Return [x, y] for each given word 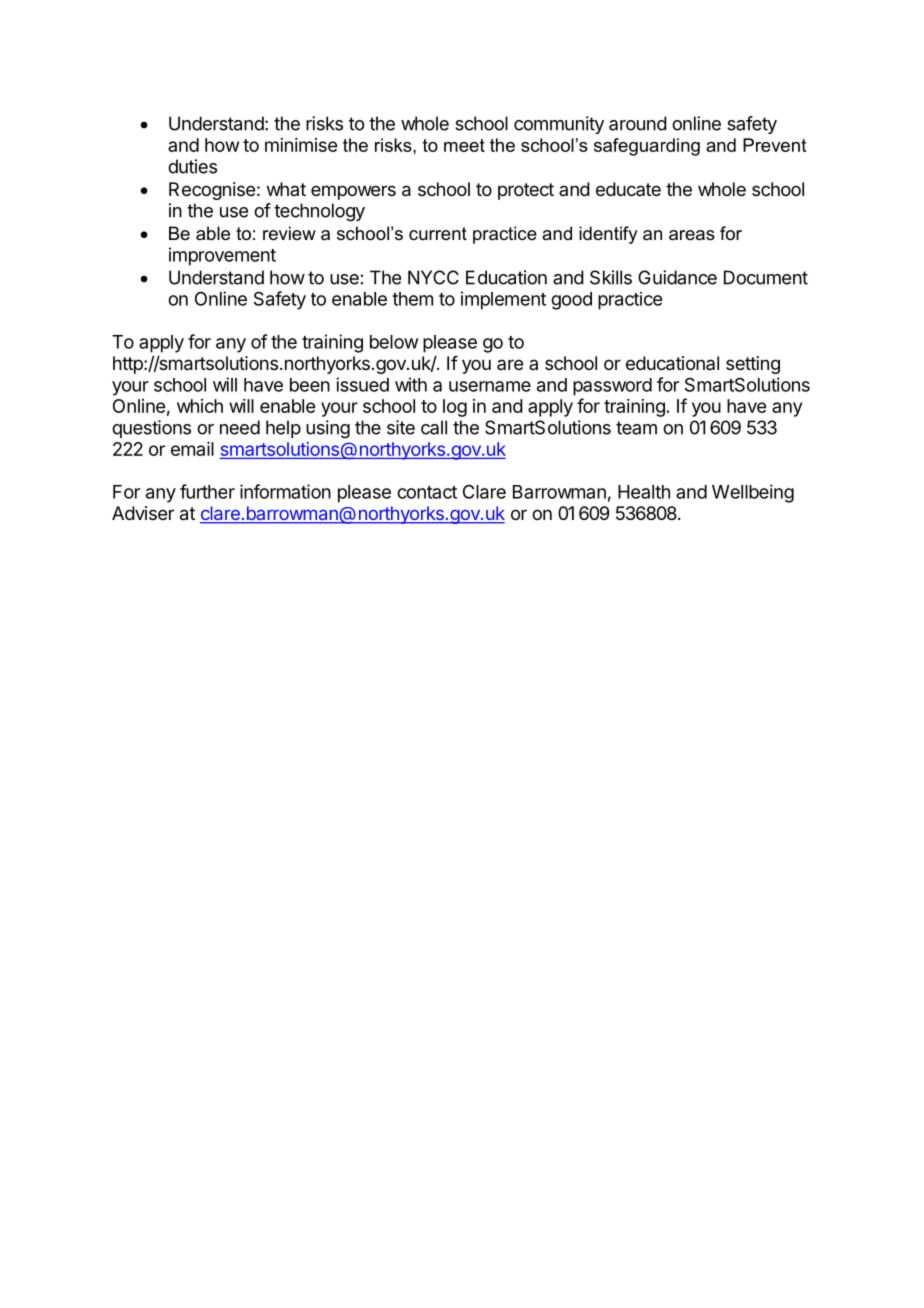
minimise [301, 145]
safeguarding [647, 147]
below [394, 342]
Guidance [677, 277]
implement [503, 300]
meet [464, 145]
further [207, 491]
